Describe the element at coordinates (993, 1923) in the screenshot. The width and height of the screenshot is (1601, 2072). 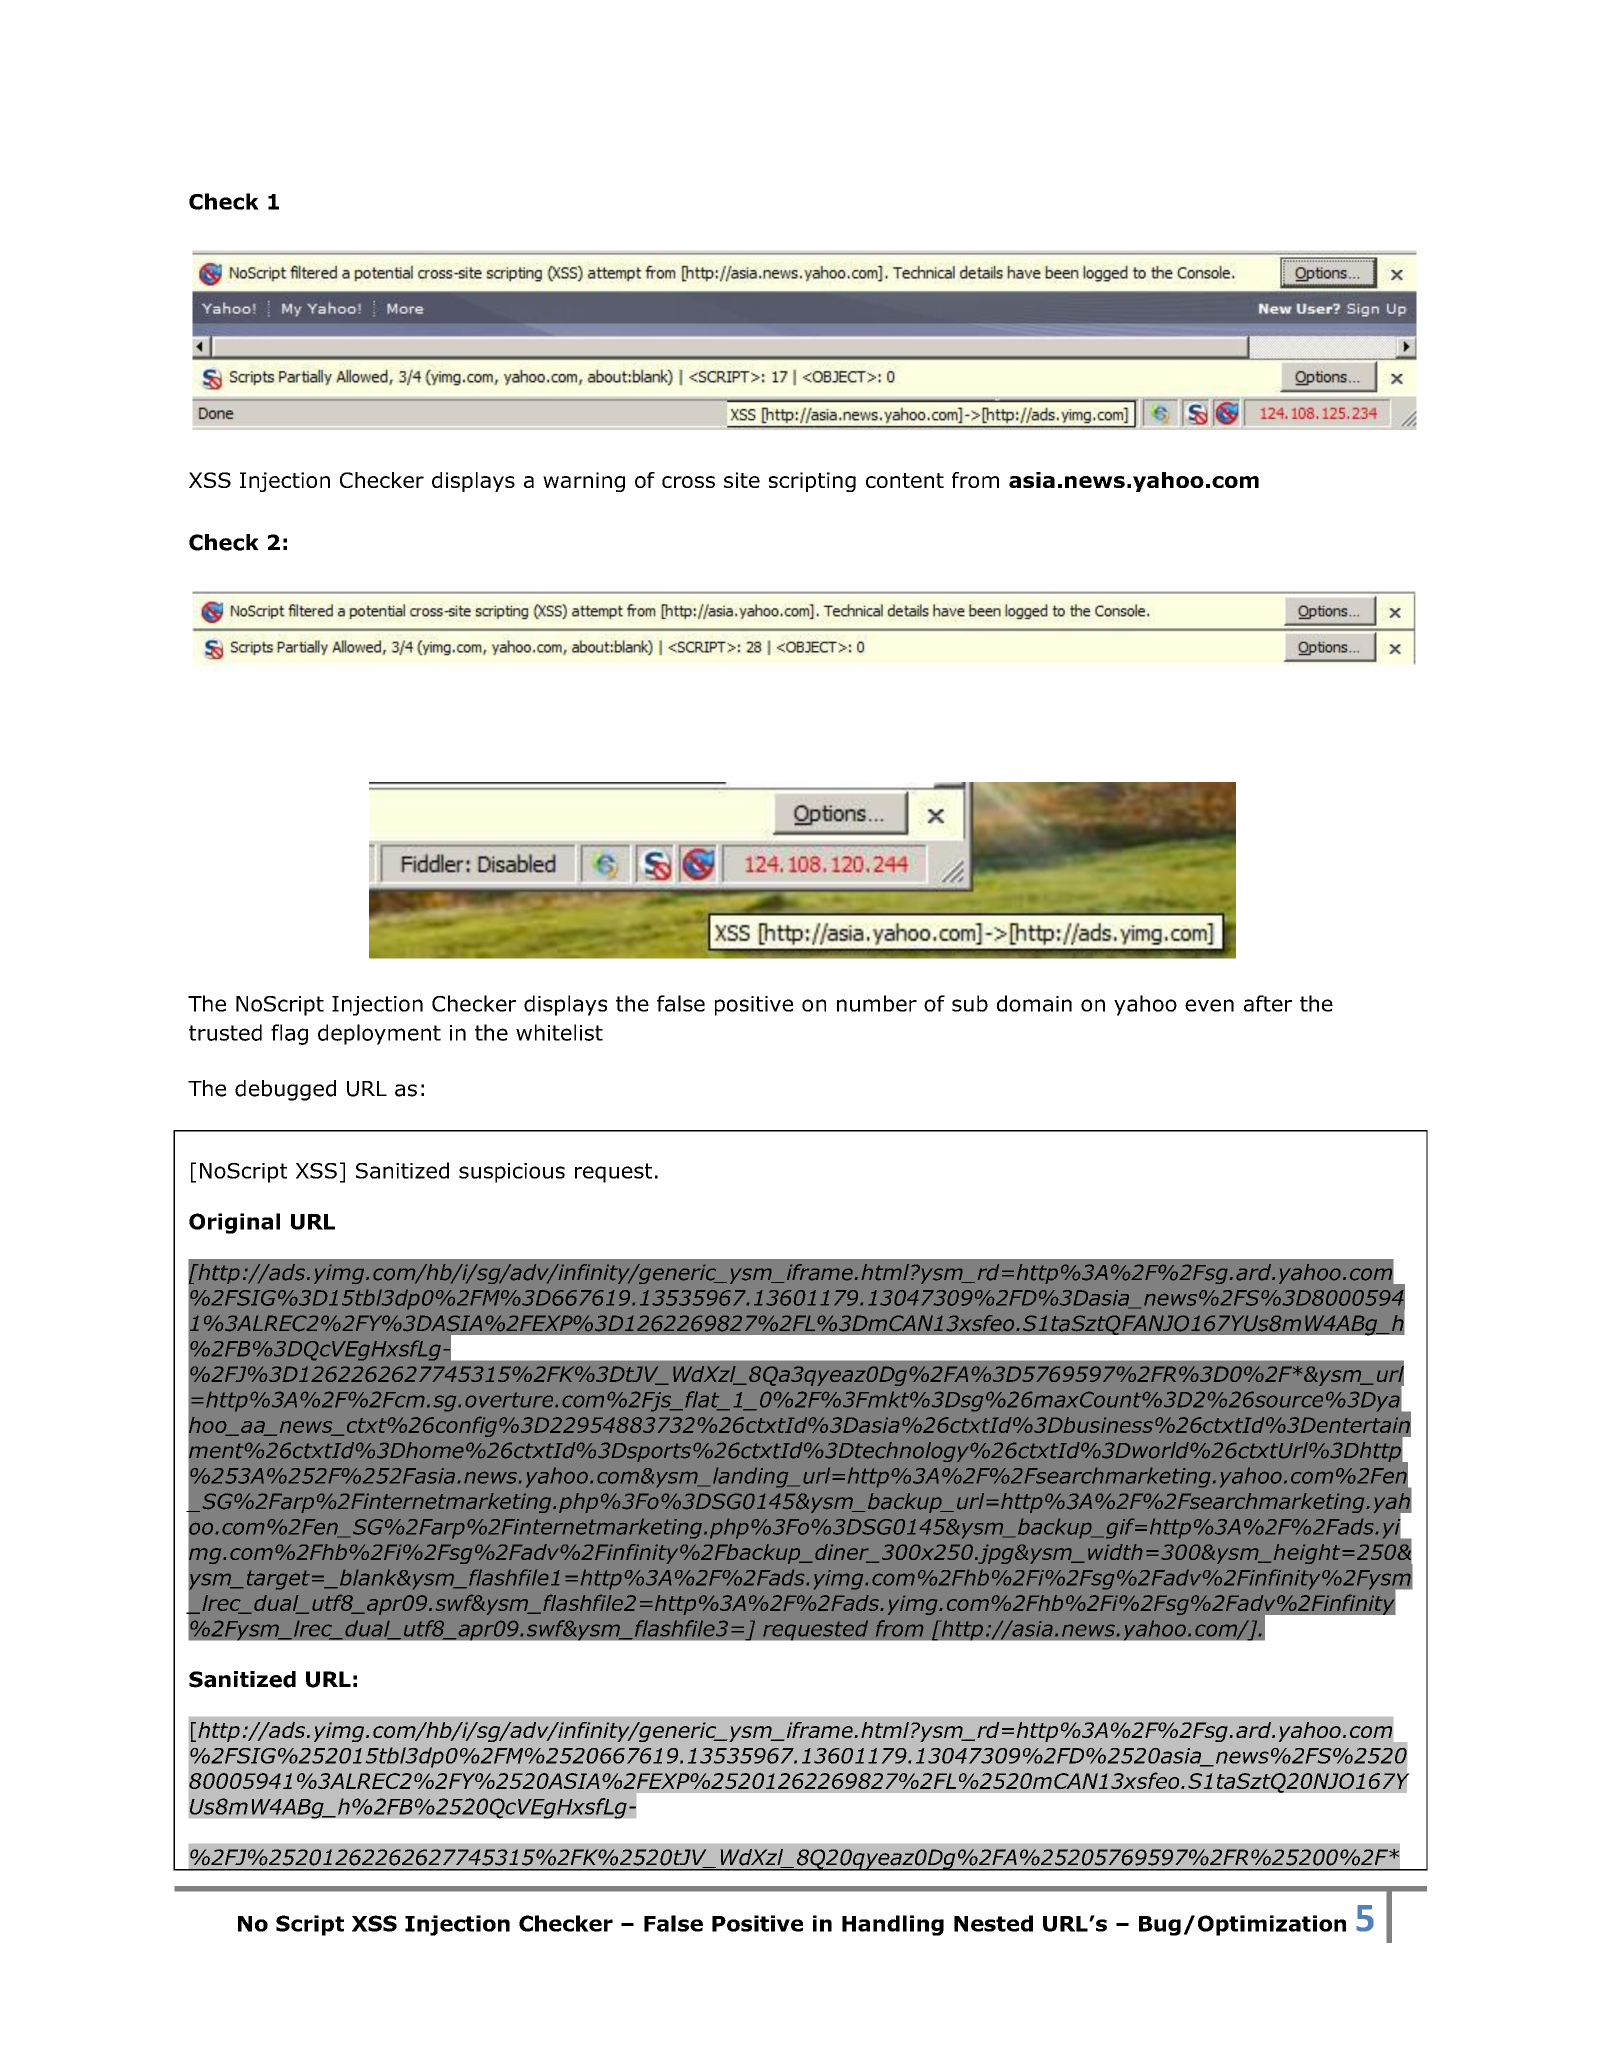
I see `Nested` at that location.
